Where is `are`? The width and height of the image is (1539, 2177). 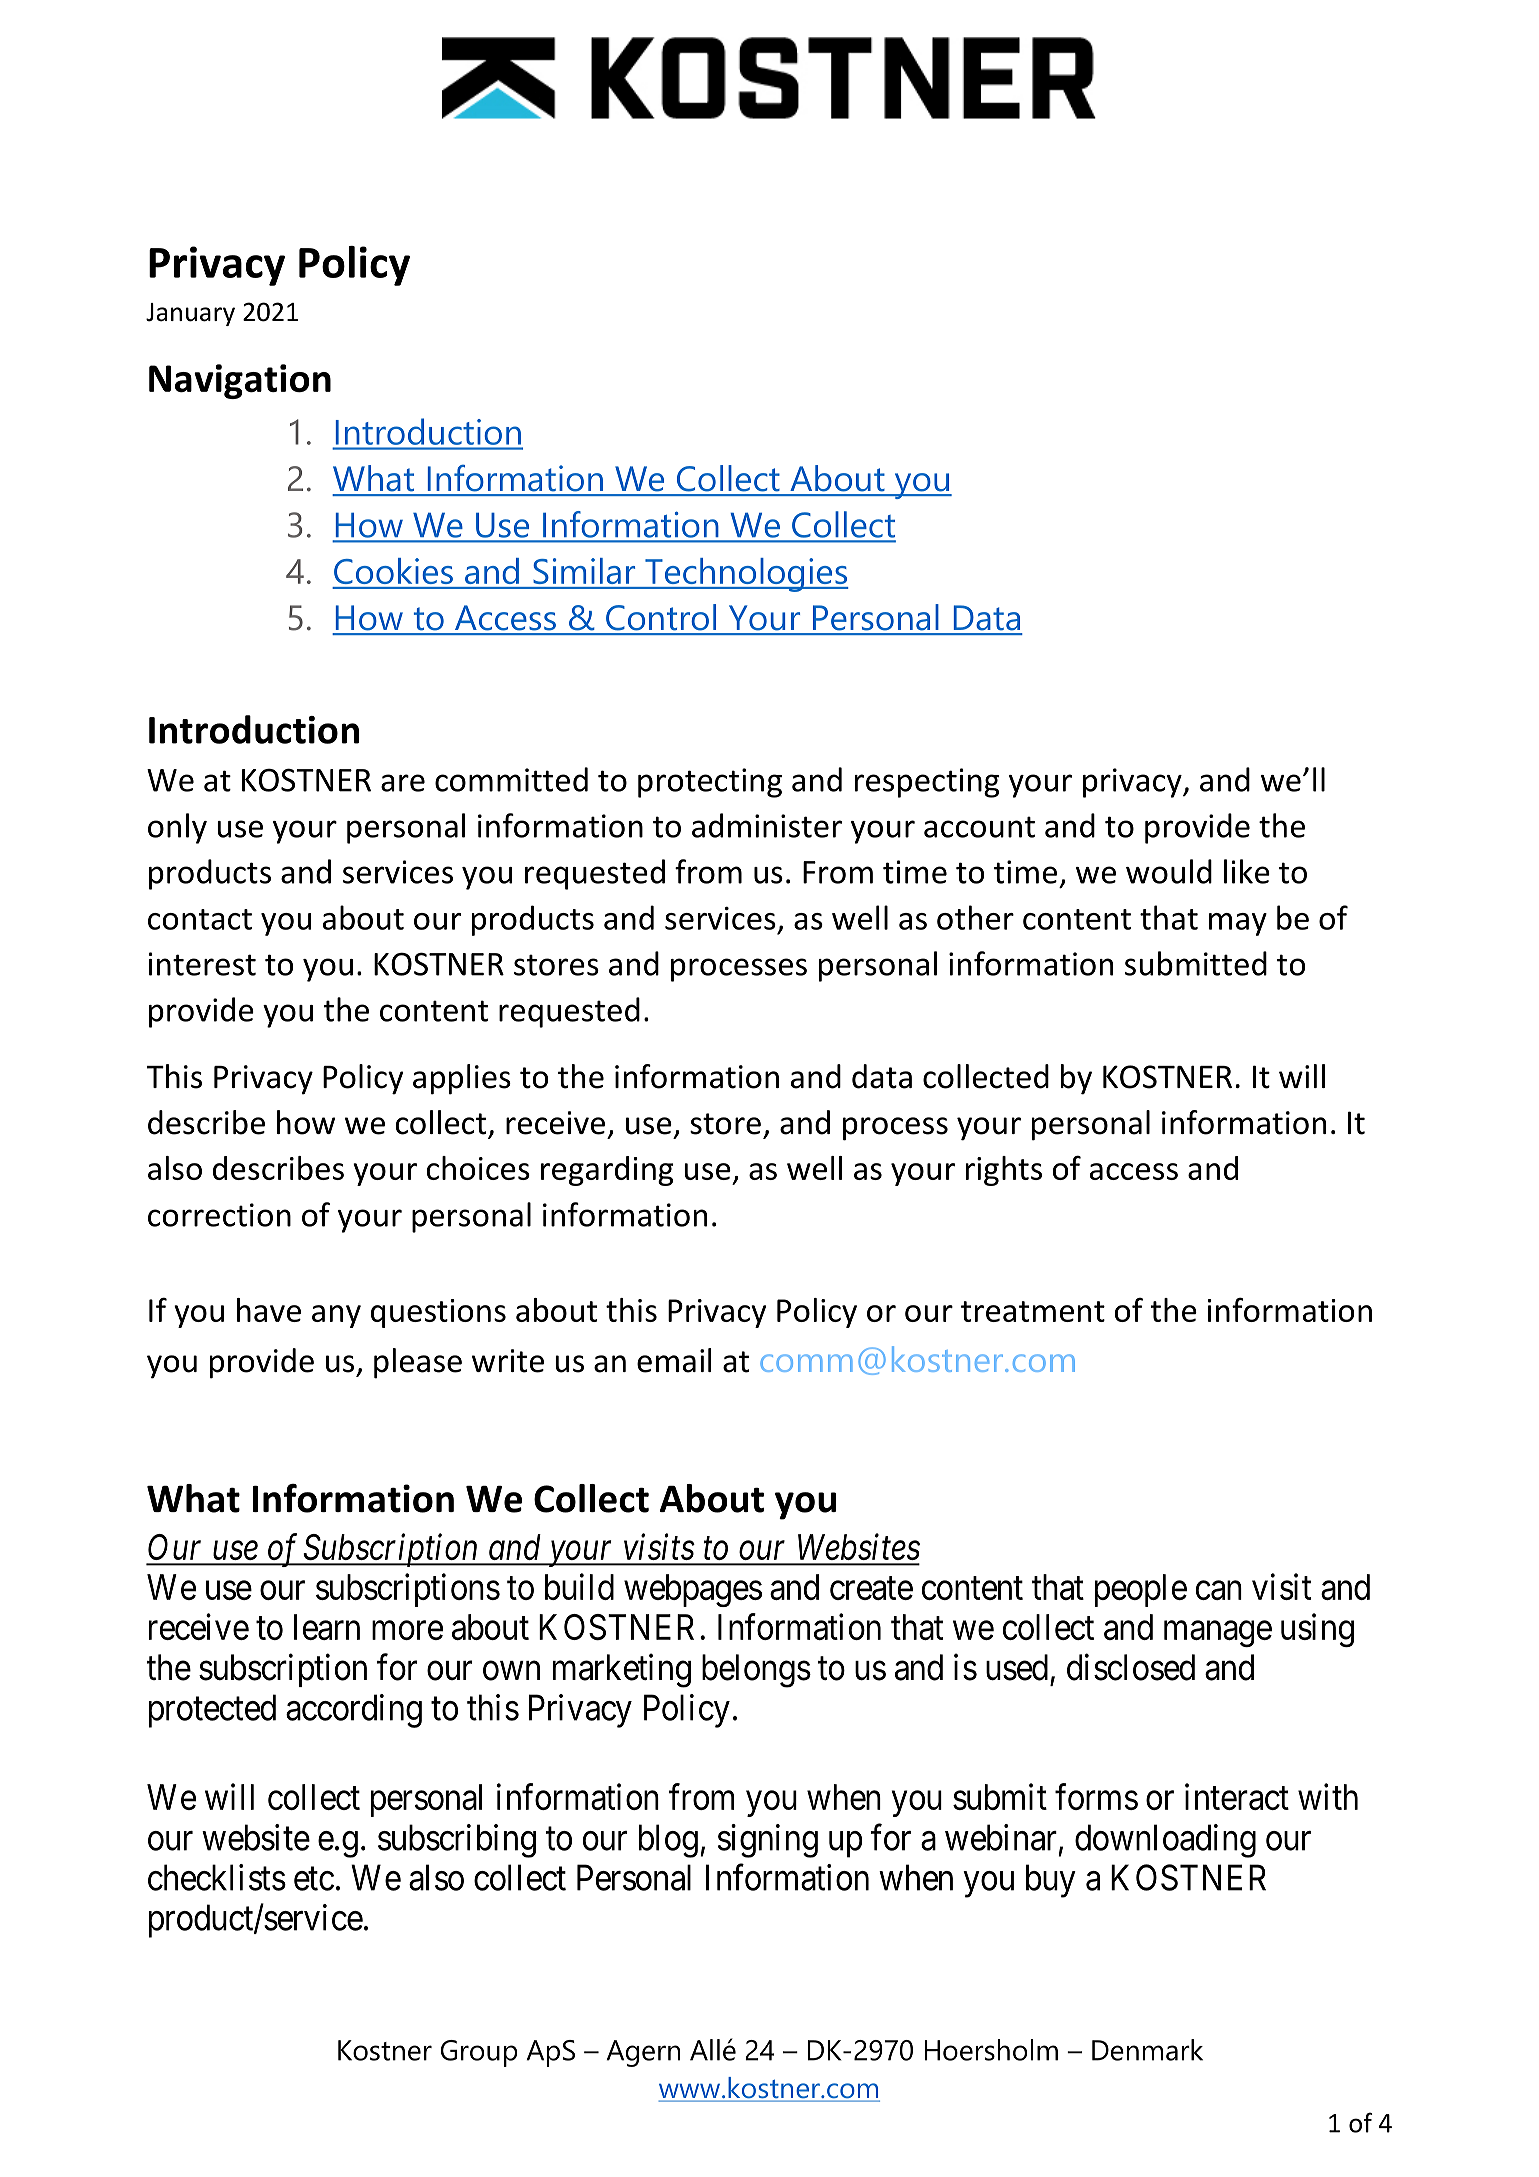 are is located at coordinates (403, 783).
